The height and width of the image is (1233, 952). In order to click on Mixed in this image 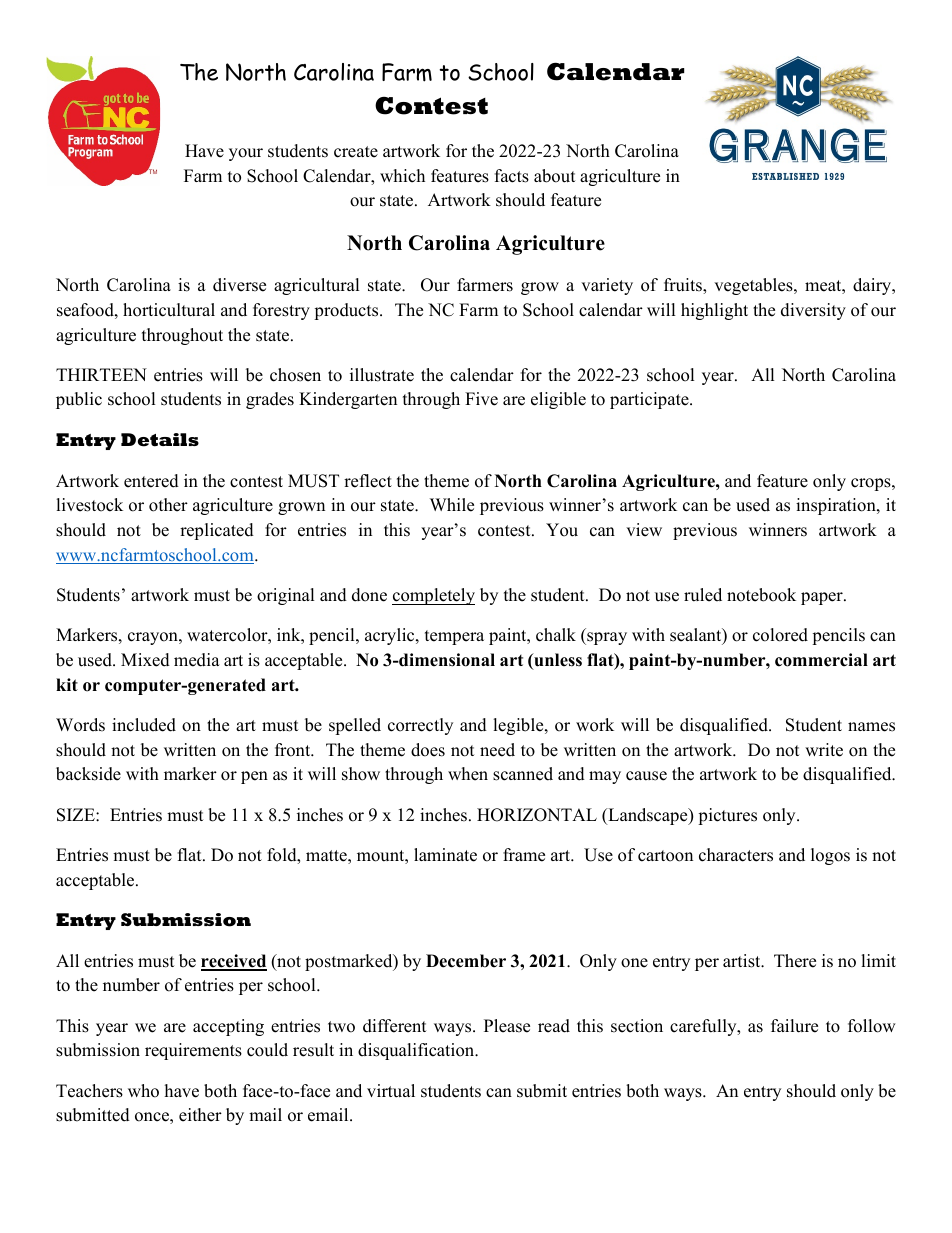, I will do `click(145, 660)`.
